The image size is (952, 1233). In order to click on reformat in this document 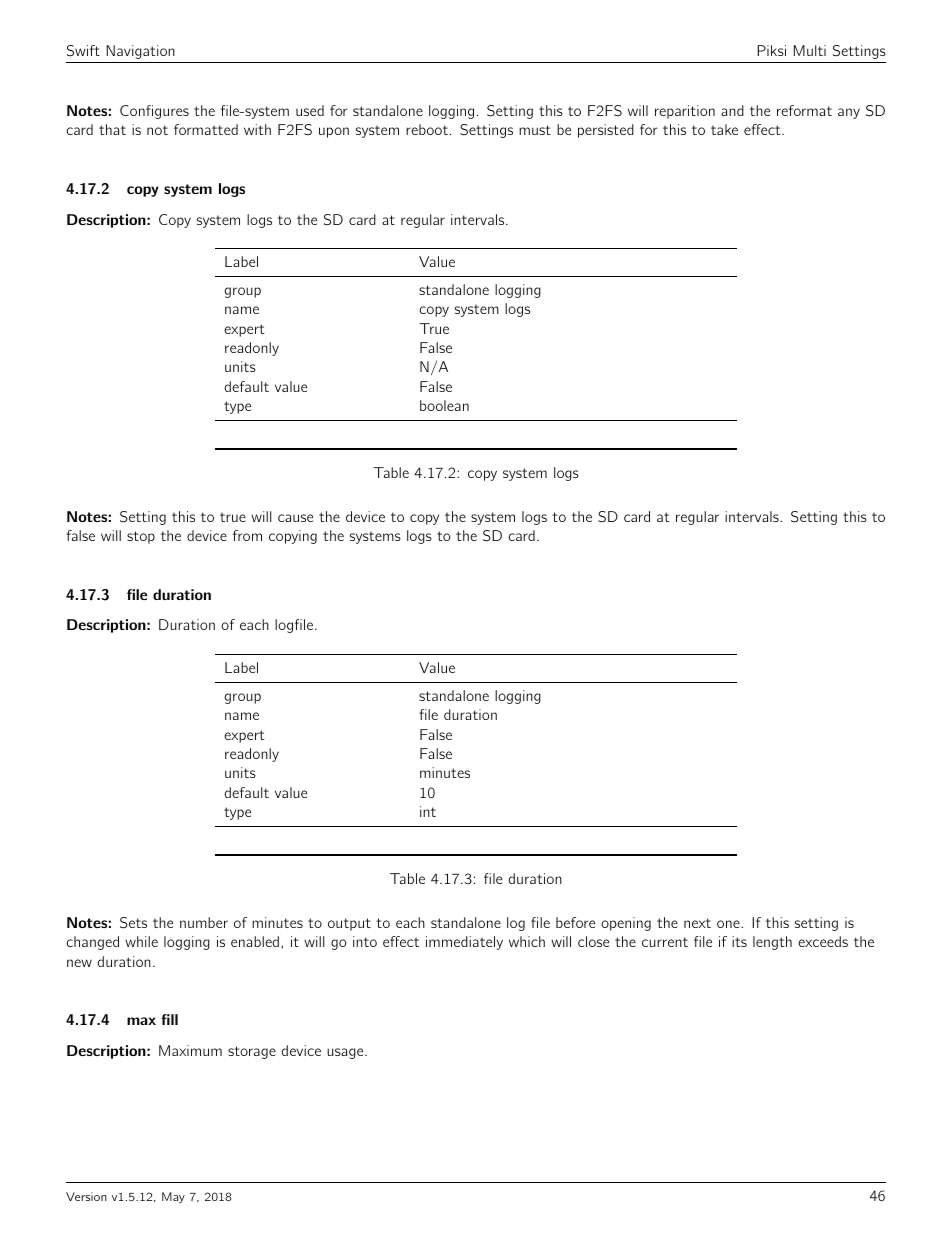, I will do `click(804, 110)`.
